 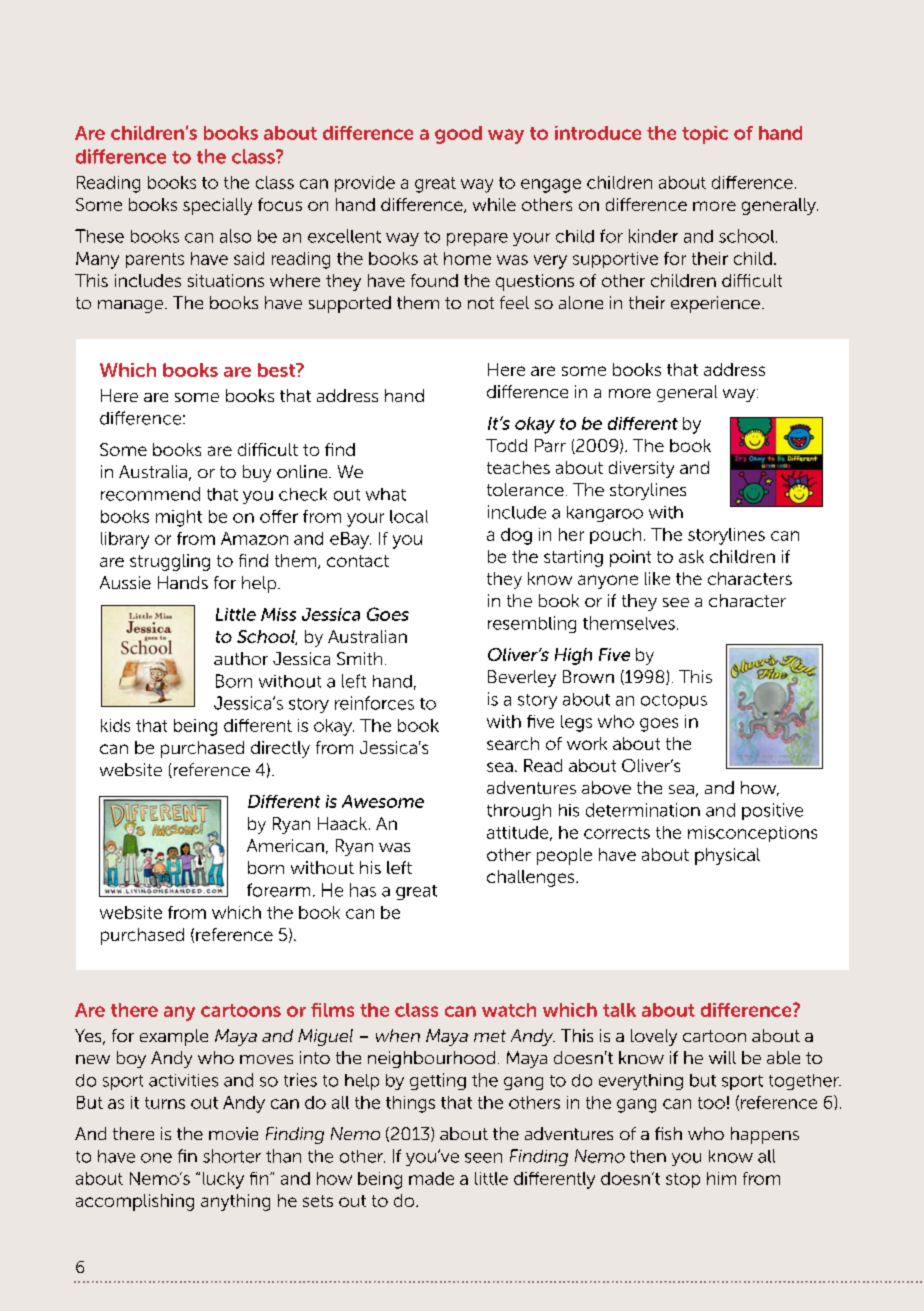 What do you see at coordinates (705, 135) in the screenshot?
I see `topic` at bounding box center [705, 135].
